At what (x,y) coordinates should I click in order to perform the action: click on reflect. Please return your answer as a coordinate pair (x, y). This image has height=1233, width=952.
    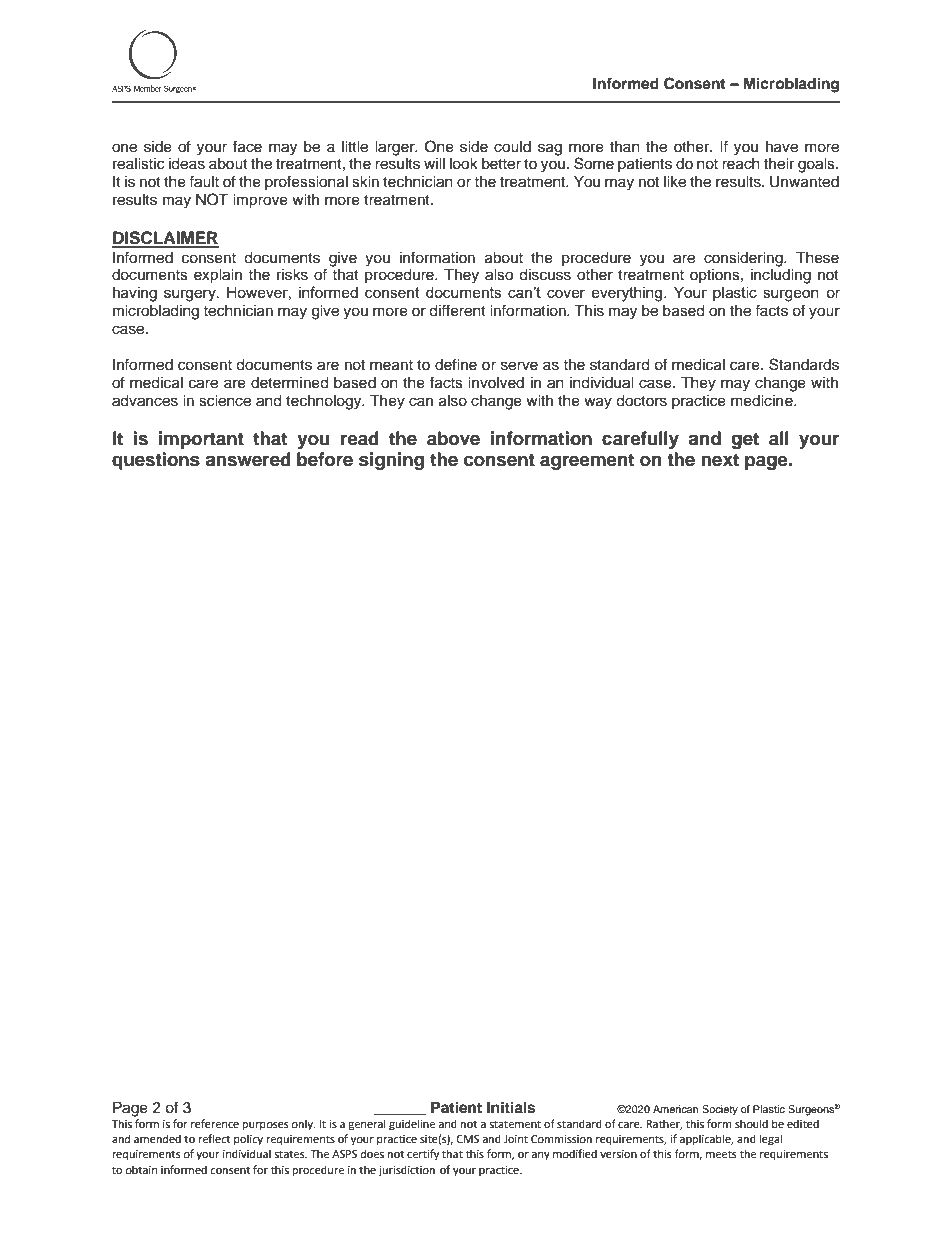
    Looking at the image, I should click on (214, 1139).
